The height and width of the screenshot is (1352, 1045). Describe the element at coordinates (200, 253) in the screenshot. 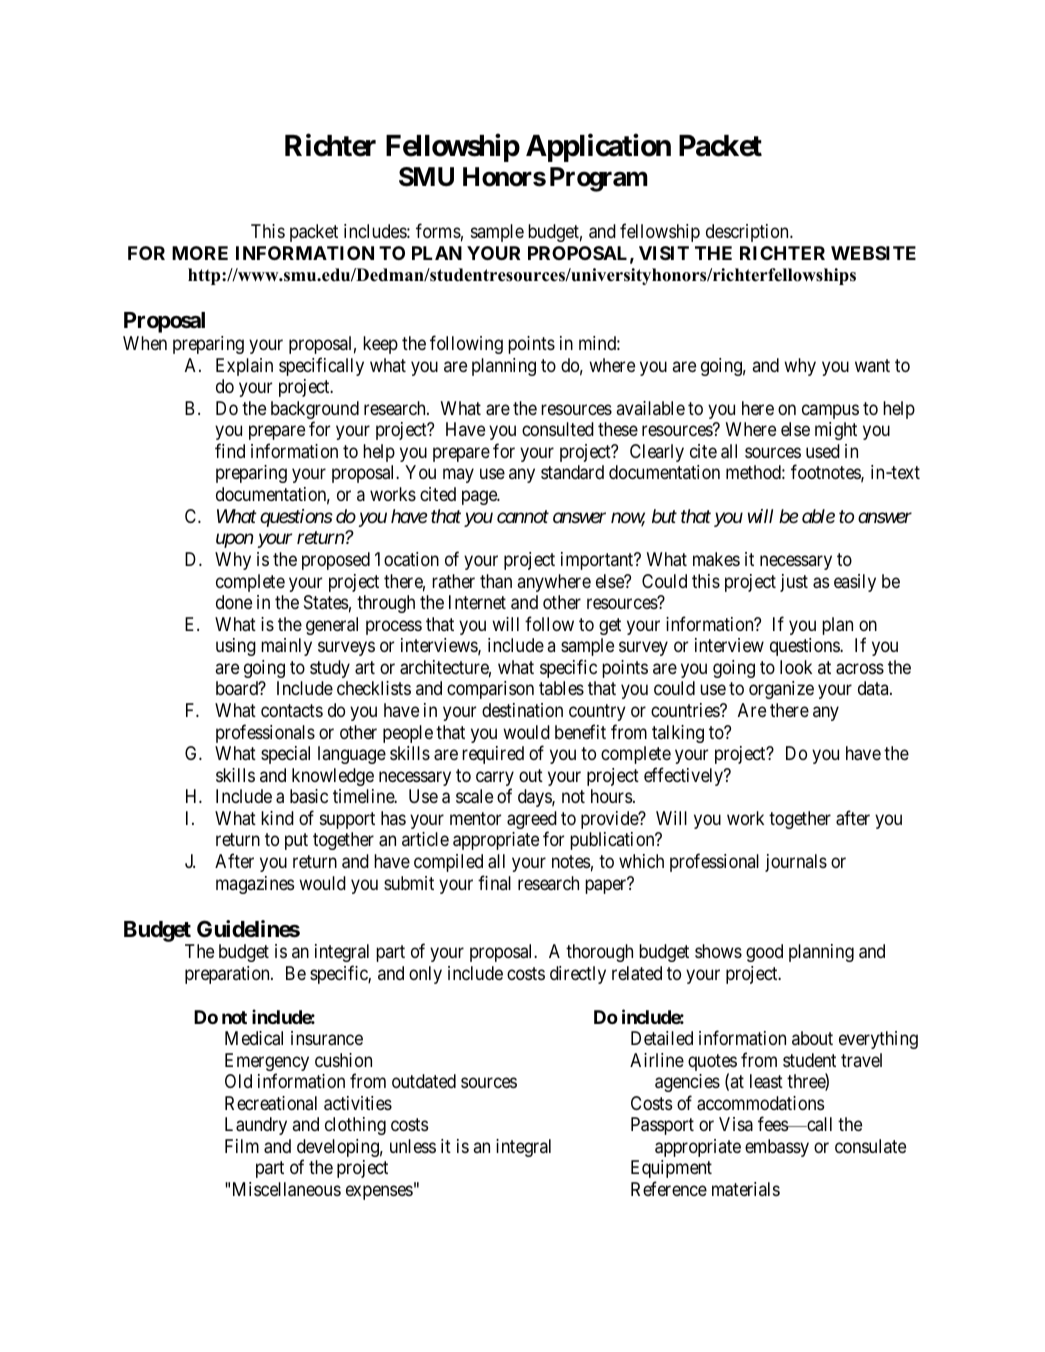

I see `MORE` at that location.
